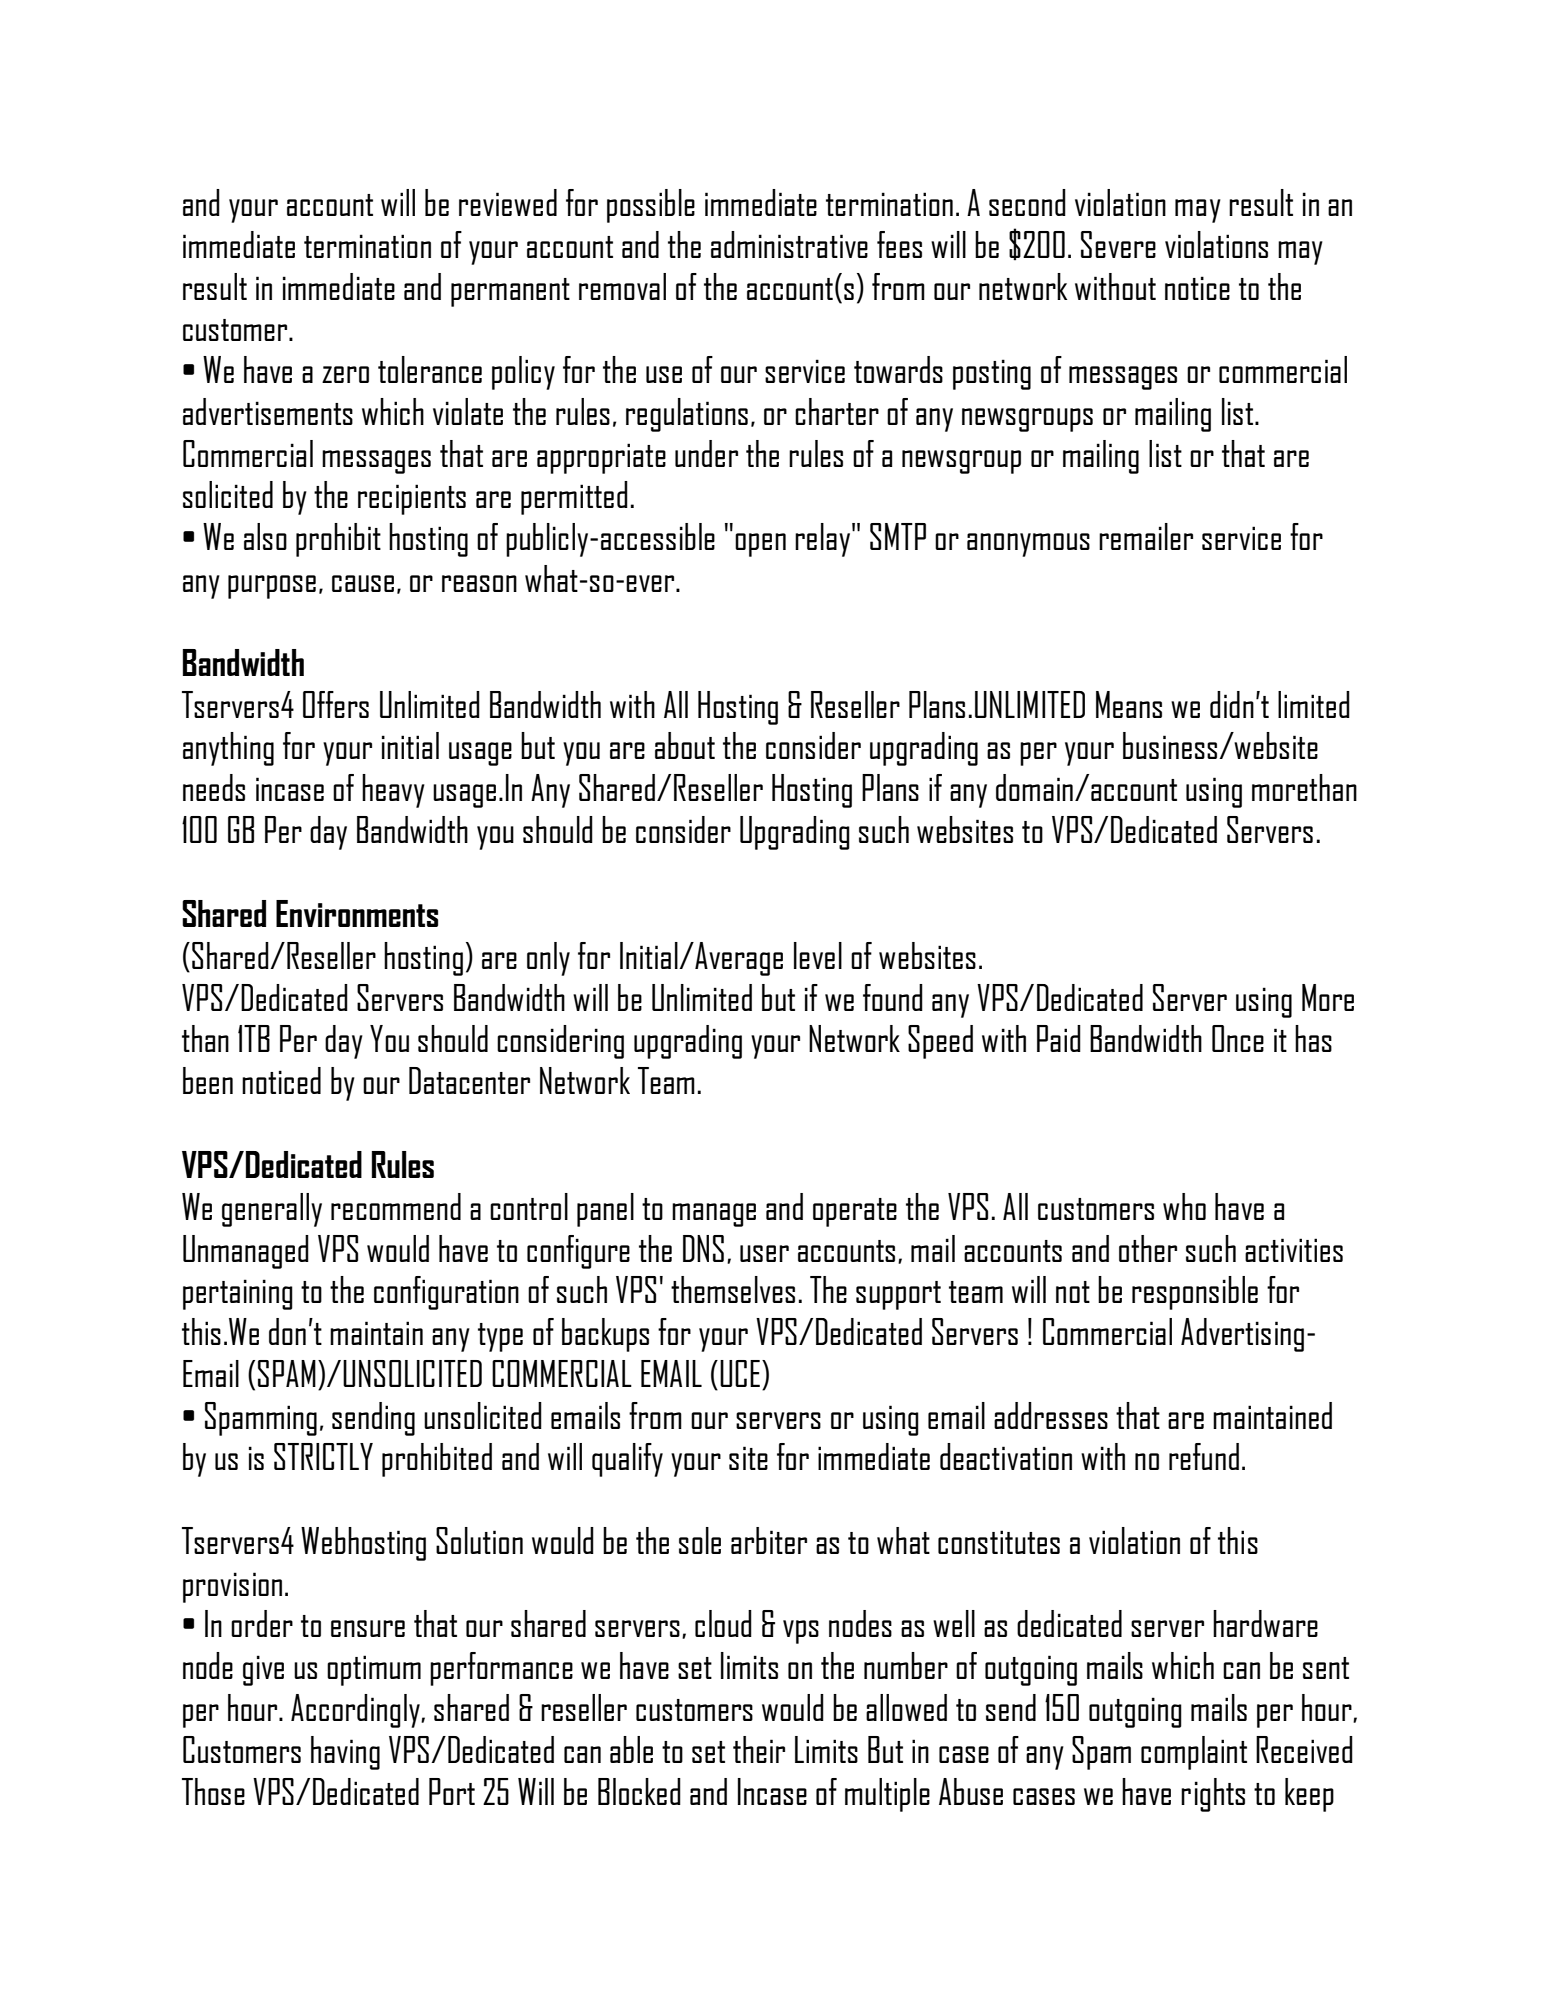 This page has height=1995, width=1541. What do you see at coordinates (789, 244) in the page?
I see `administrative` at bounding box center [789, 244].
